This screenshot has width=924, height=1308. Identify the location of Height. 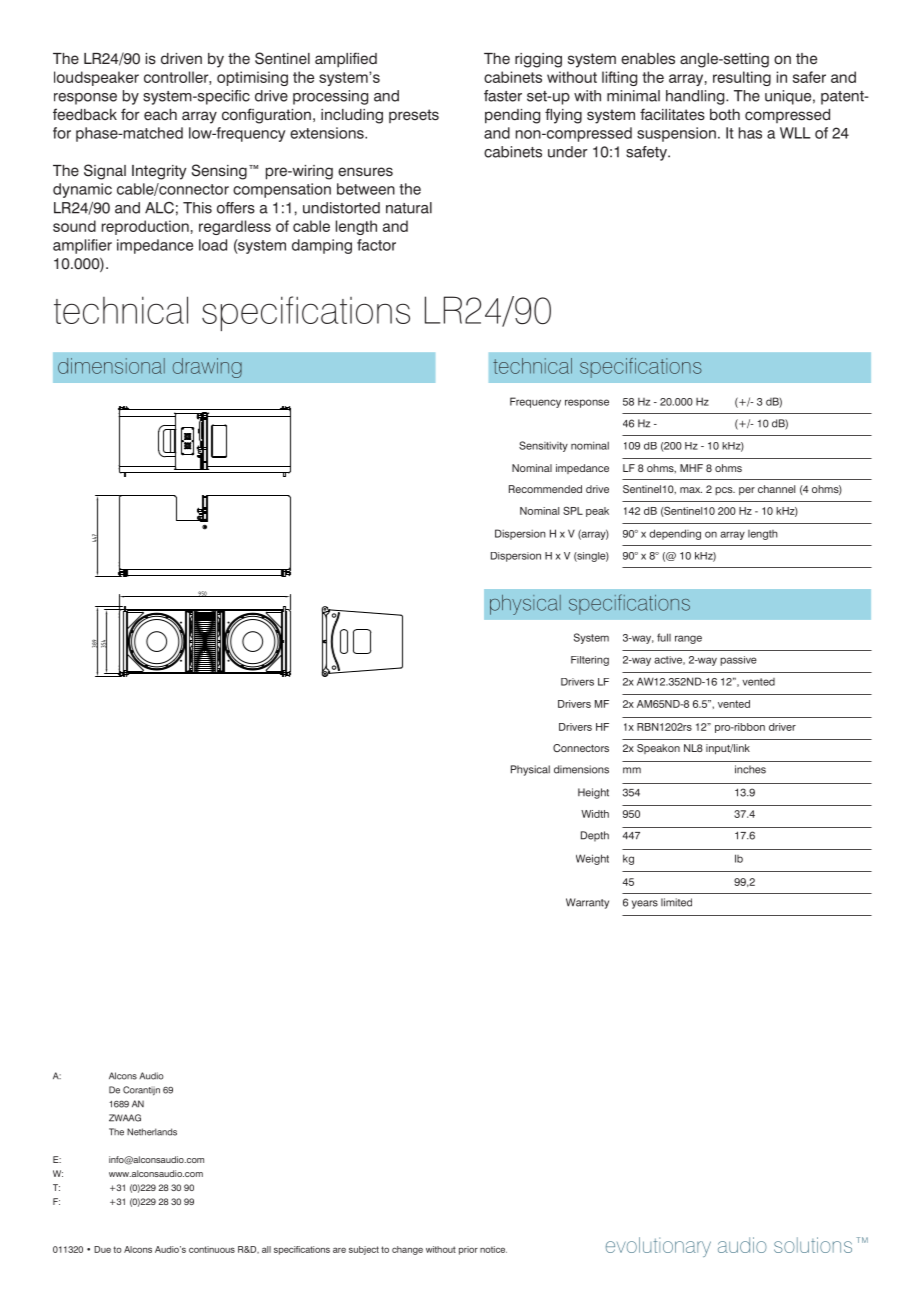
(593, 793).
